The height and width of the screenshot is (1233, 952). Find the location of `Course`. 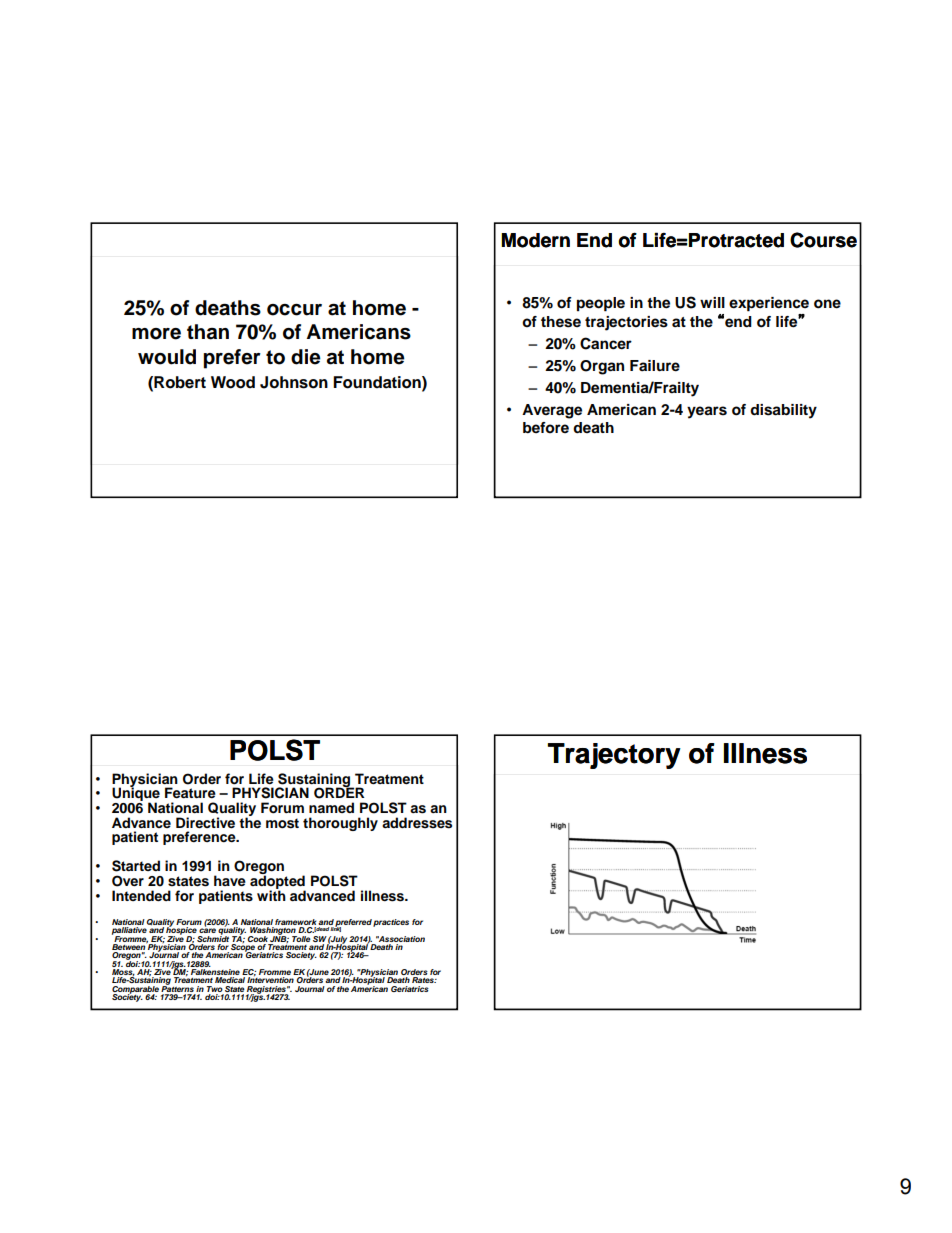

Course is located at coordinates (823, 240).
